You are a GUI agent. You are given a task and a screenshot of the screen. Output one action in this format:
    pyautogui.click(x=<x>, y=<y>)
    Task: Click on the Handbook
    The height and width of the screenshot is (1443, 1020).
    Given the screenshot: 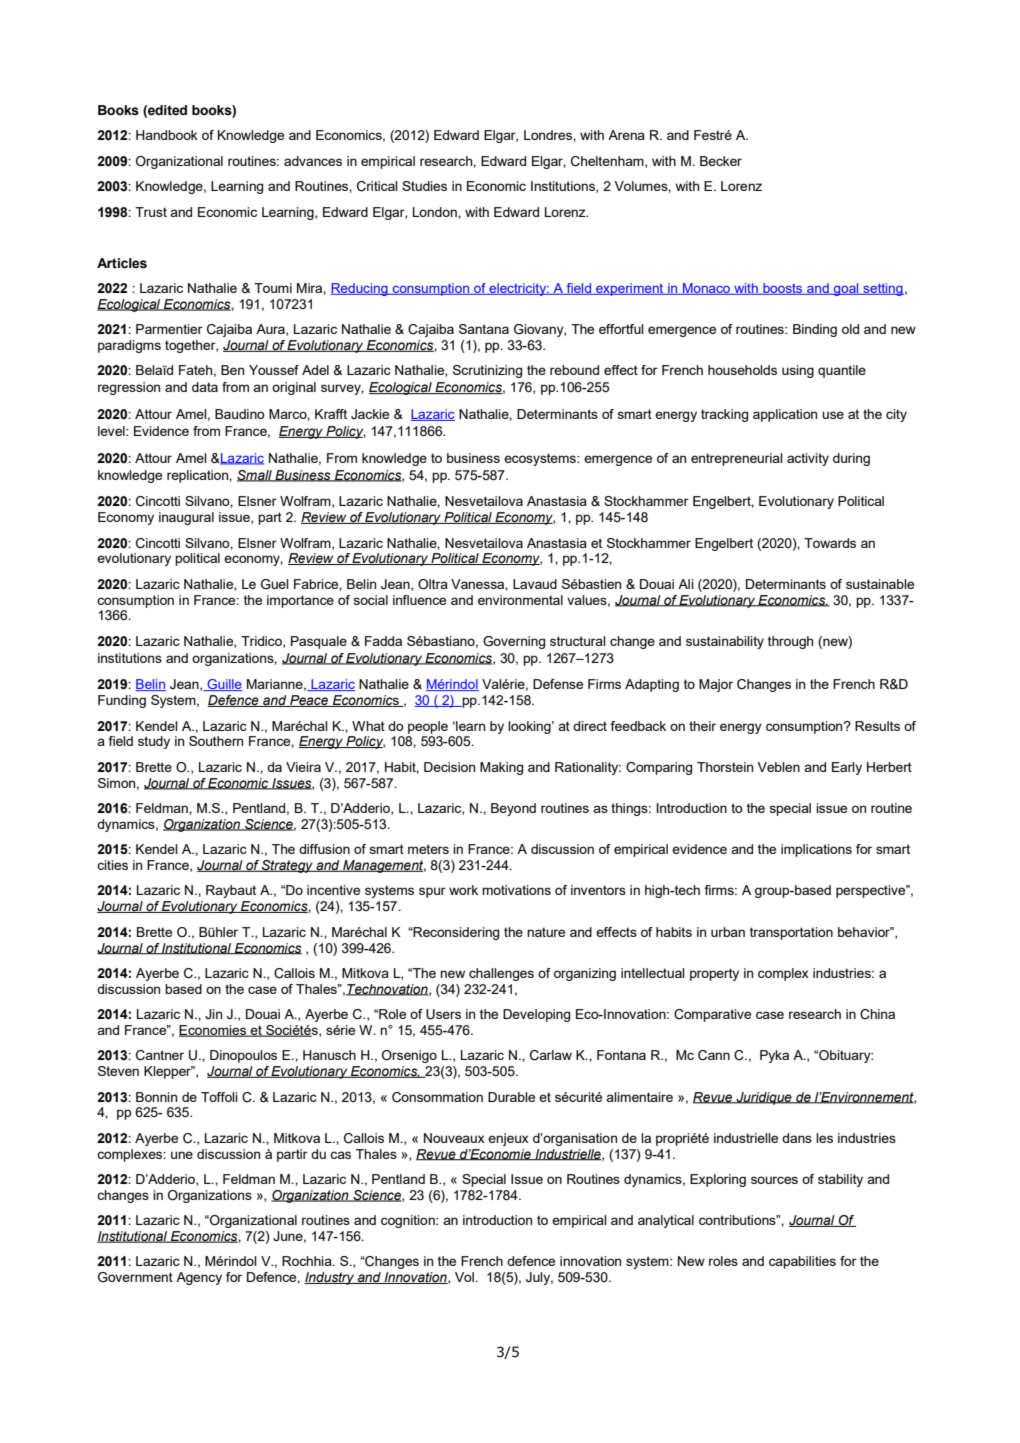 What is the action you would take?
    pyautogui.click(x=167, y=135)
